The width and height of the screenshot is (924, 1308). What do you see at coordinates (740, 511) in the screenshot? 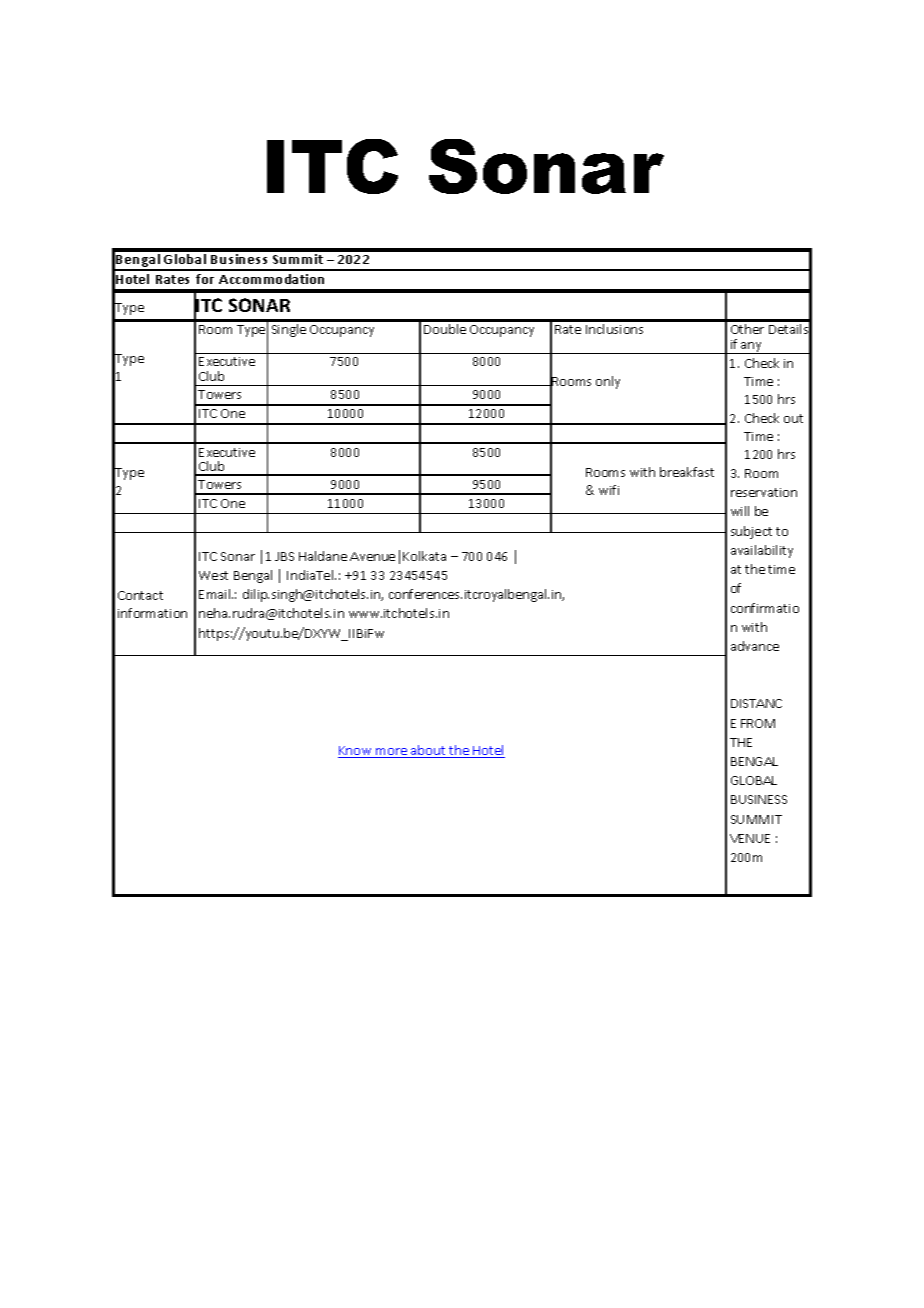
I see `will` at bounding box center [740, 511].
